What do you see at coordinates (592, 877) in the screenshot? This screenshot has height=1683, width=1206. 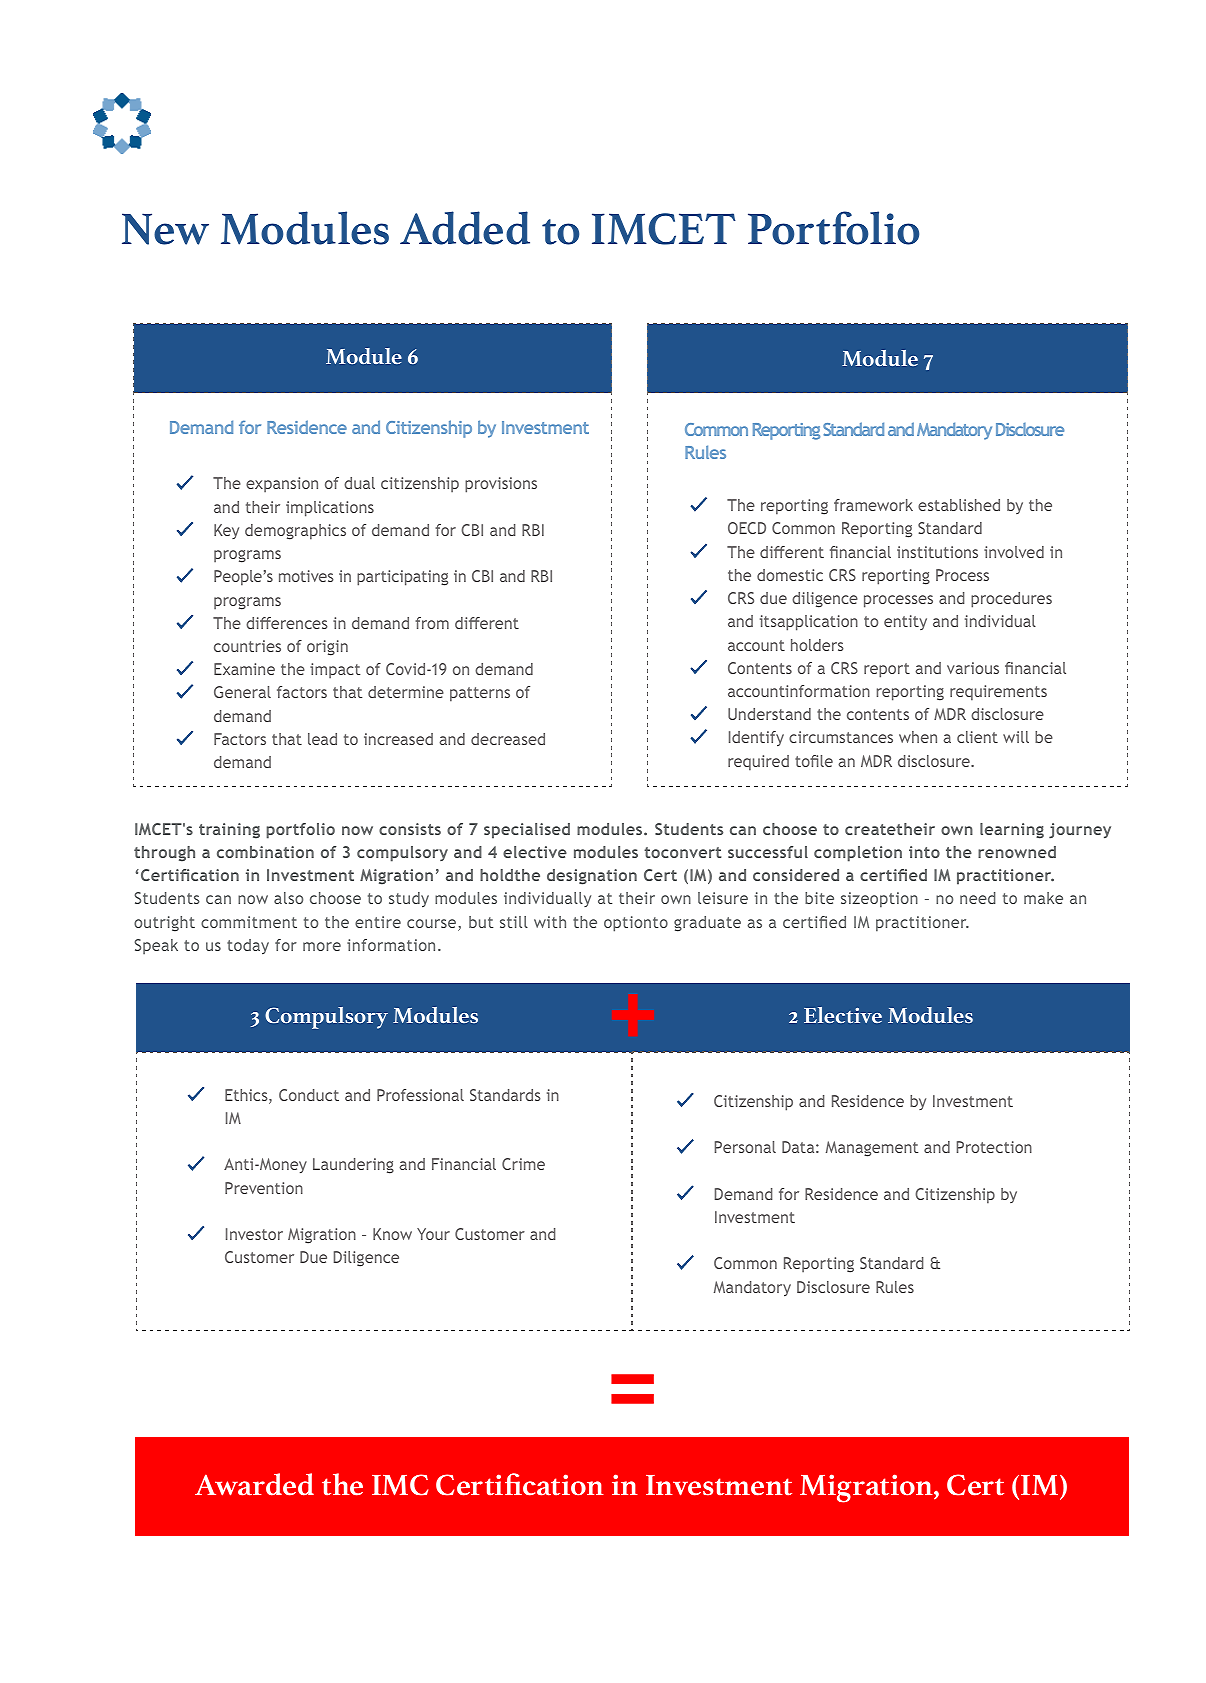 I see `designation` at bounding box center [592, 877].
